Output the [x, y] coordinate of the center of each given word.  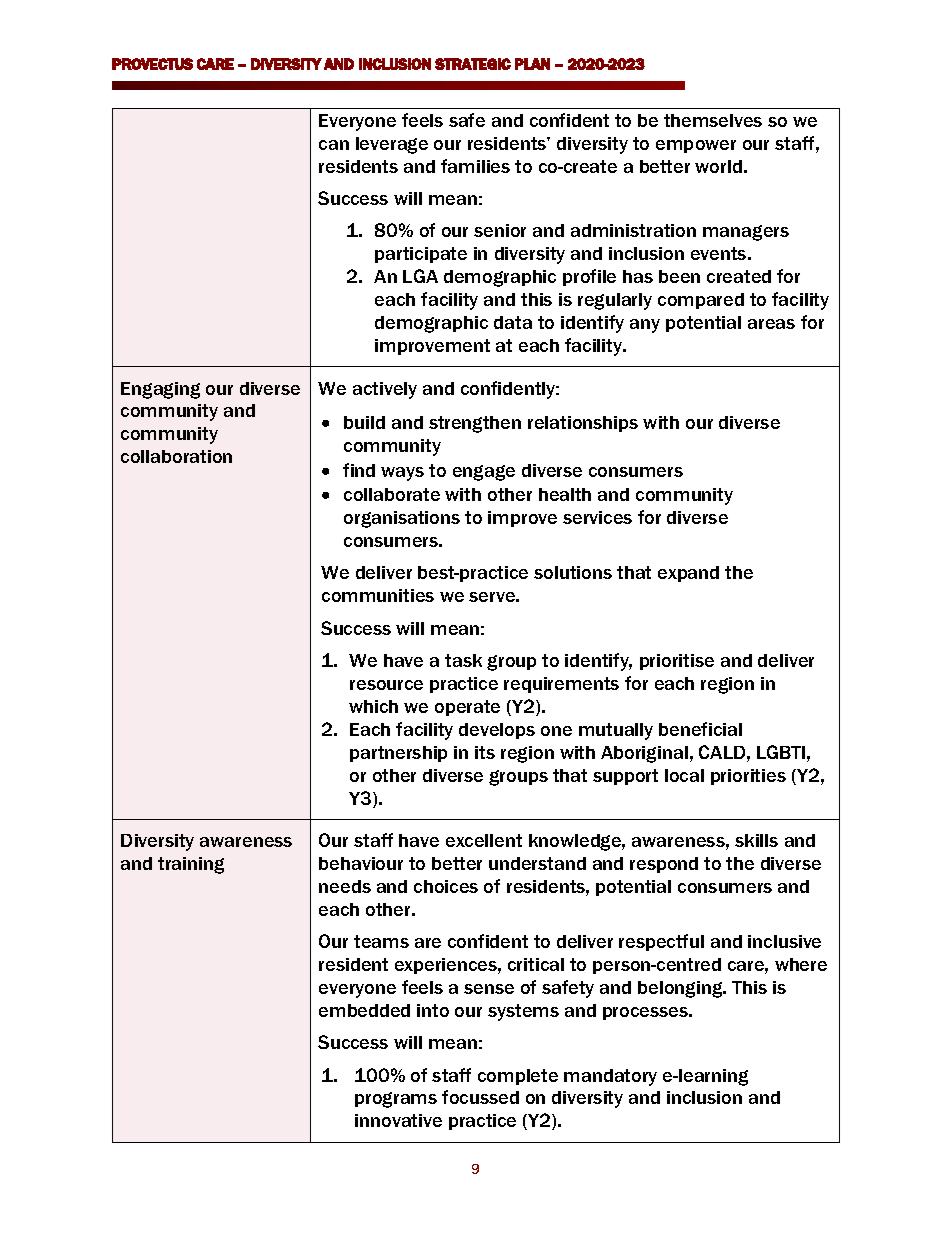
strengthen [475, 424]
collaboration [176, 456]
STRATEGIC [473, 64]
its [485, 752]
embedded [364, 1010]
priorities [748, 777]
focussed [480, 1097]
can [334, 145]
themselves [713, 120]
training [191, 865]
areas [771, 324]
